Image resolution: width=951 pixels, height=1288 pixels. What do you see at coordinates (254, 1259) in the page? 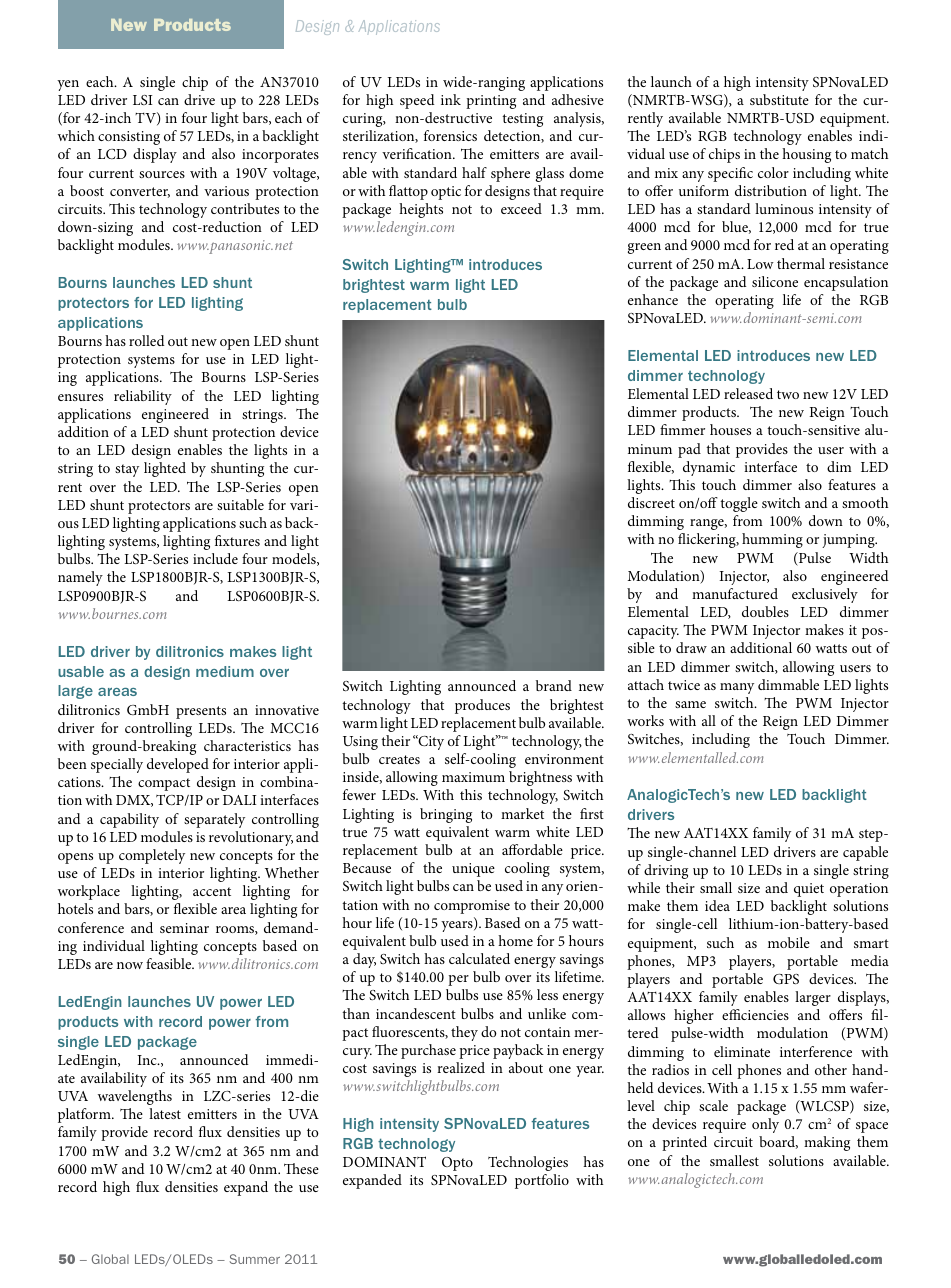
I see `Summer` at bounding box center [254, 1259].
